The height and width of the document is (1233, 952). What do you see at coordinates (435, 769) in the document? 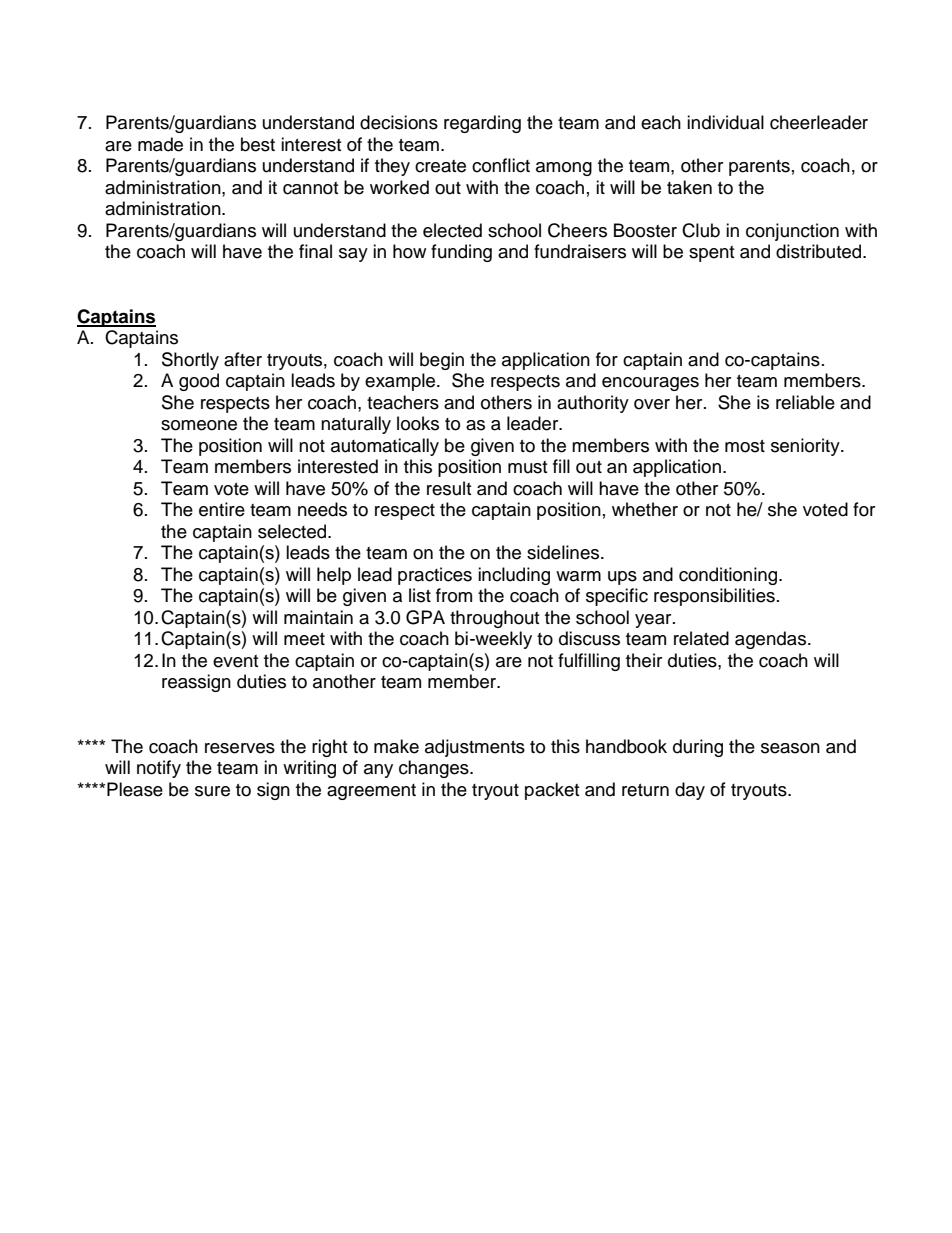
I see `changes` at bounding box center [435, 769].
